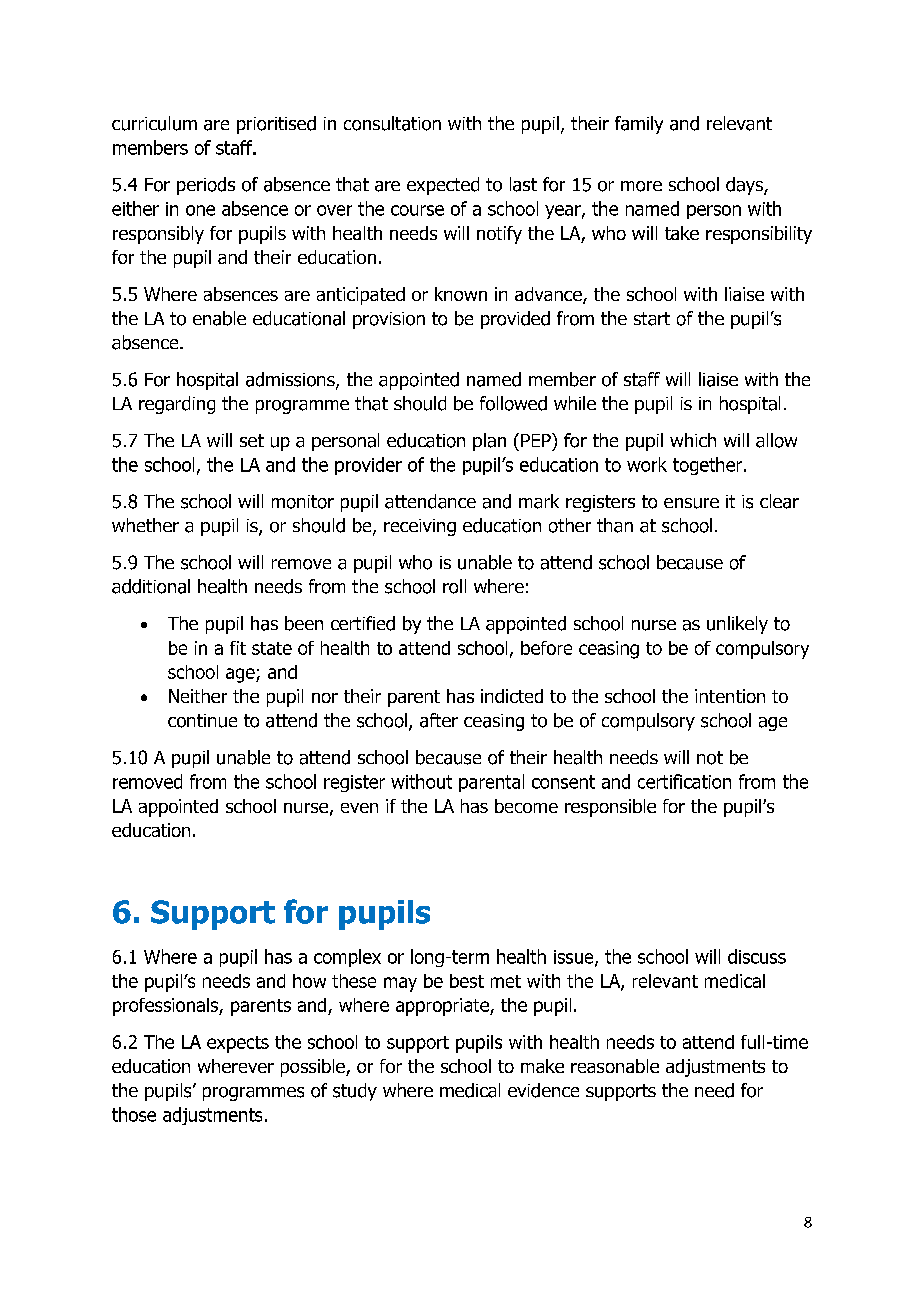  I want to click on unlikely, so click(737, 625).
